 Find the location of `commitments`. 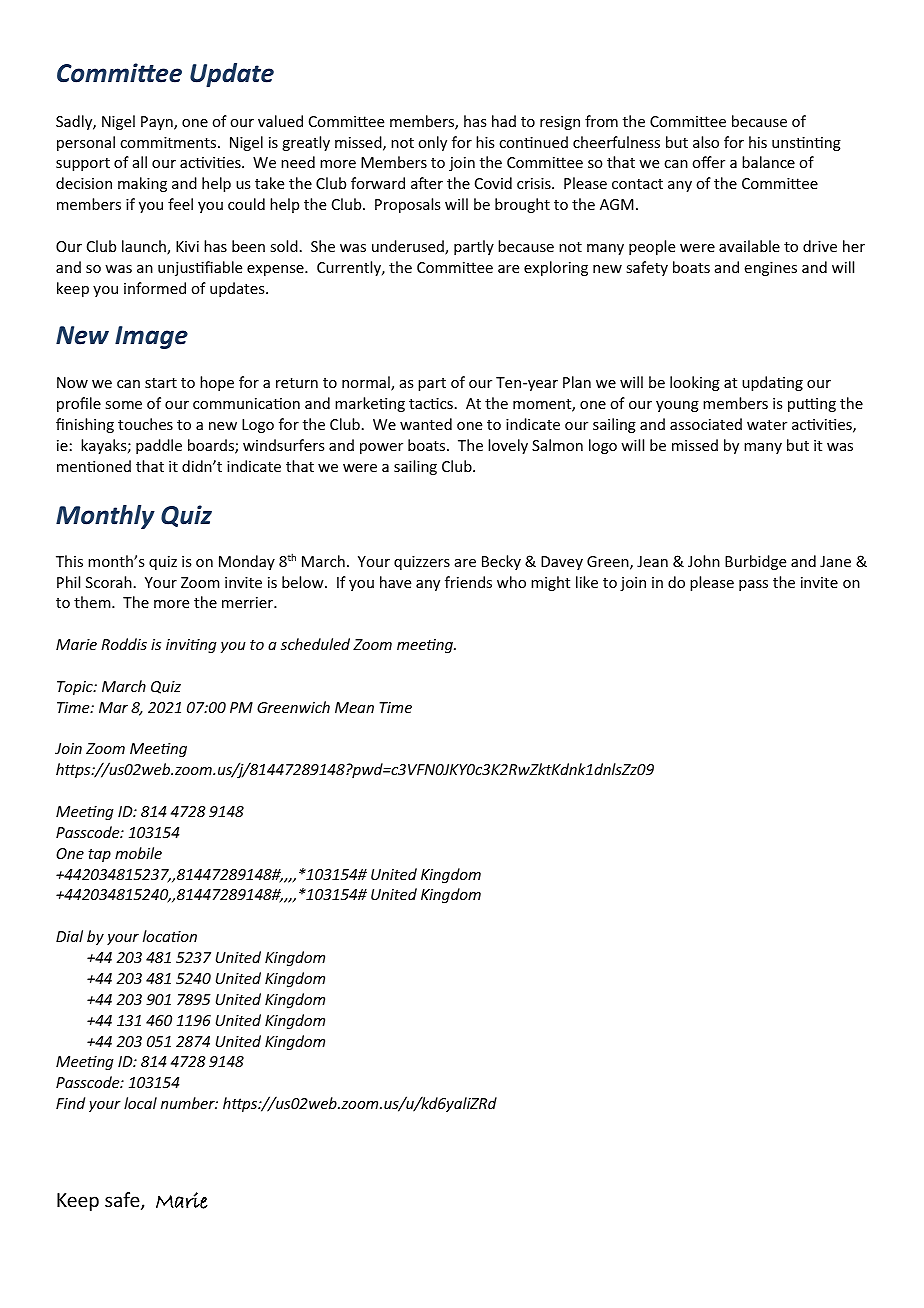

commitments is located at coordinates (169, 142).
